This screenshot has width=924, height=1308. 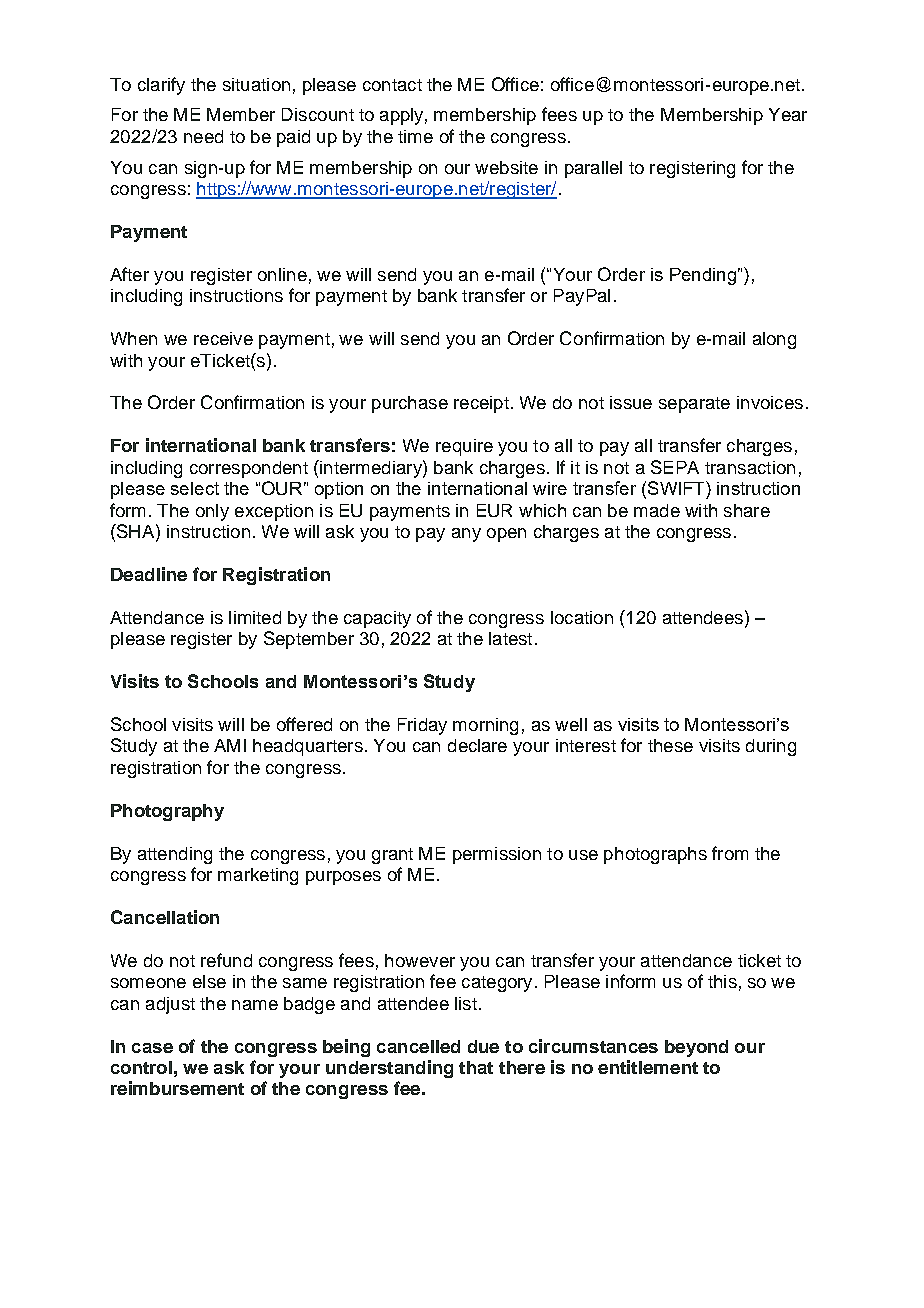 I want to click on need, so click(x=203, y=136).
